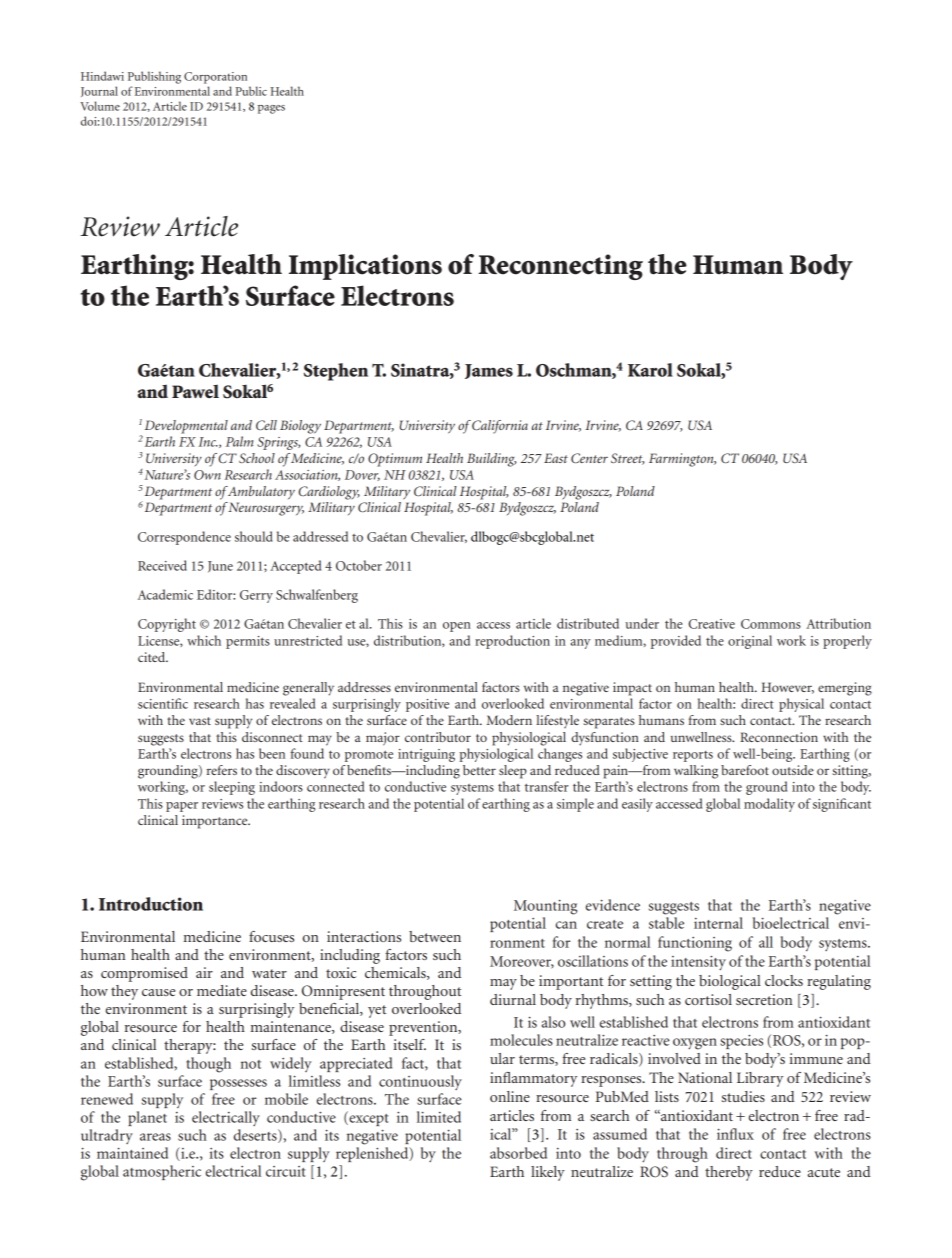 Image resolution: width=952 pixels, height=1258 pixels. I want to click on Commons, so click(771, 624).
